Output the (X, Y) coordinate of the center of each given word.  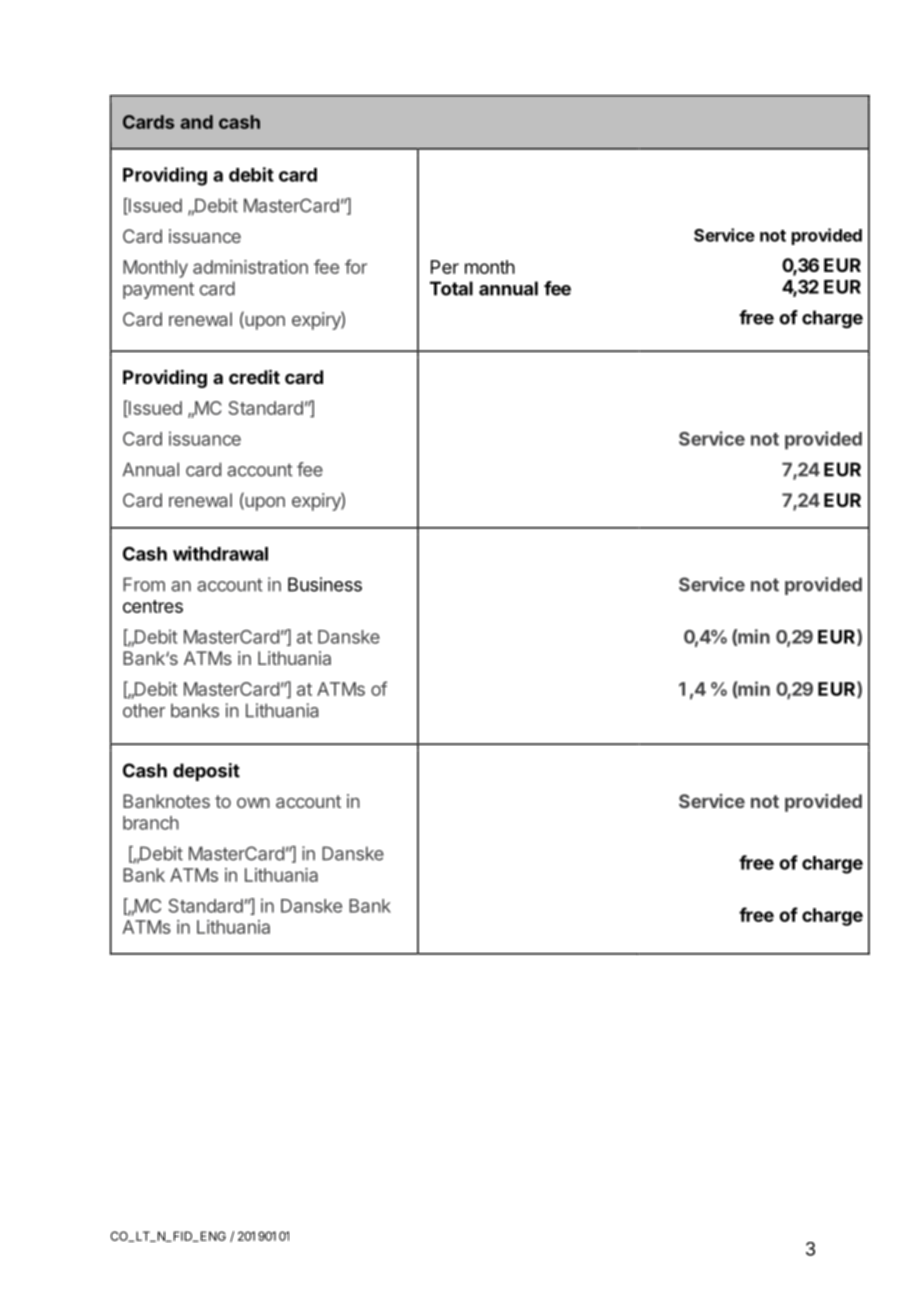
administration (250, 267)
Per (445, 267)
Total (451, 288)
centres (153, 606)
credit (254, 376)
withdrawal (220, 553)
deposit (206, 772)
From (144, 584)
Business (325, 584)
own (253, 803)
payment (158, 290)
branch (151, 823)
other (144, 710)
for (356, 266)
